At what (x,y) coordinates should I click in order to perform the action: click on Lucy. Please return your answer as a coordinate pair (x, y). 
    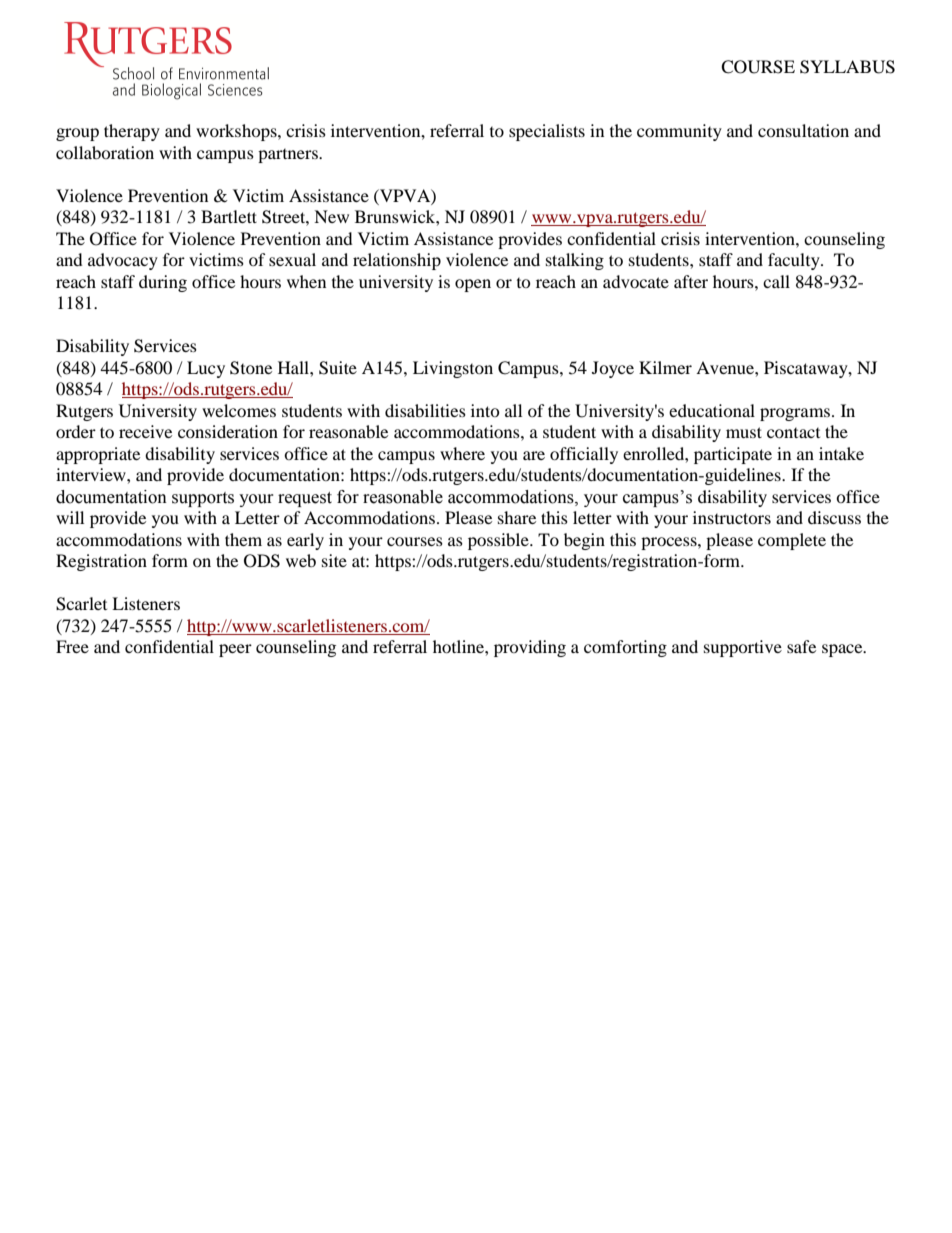
    Looking at the image, I should click on (206, 369).
